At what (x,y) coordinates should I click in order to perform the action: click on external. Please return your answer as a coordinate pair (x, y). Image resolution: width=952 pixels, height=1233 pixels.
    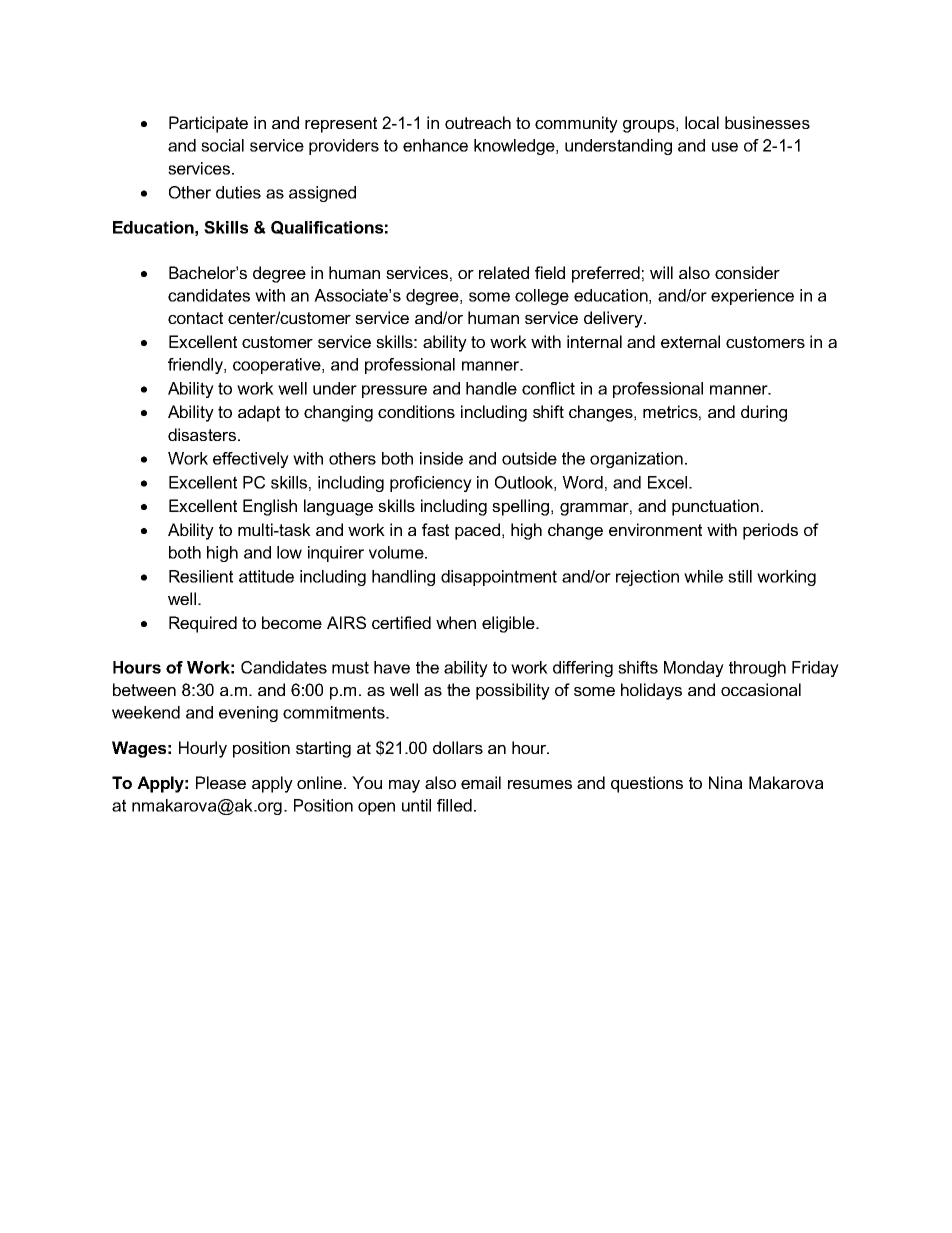
    Looking at the image, I should click on (690, 341).
